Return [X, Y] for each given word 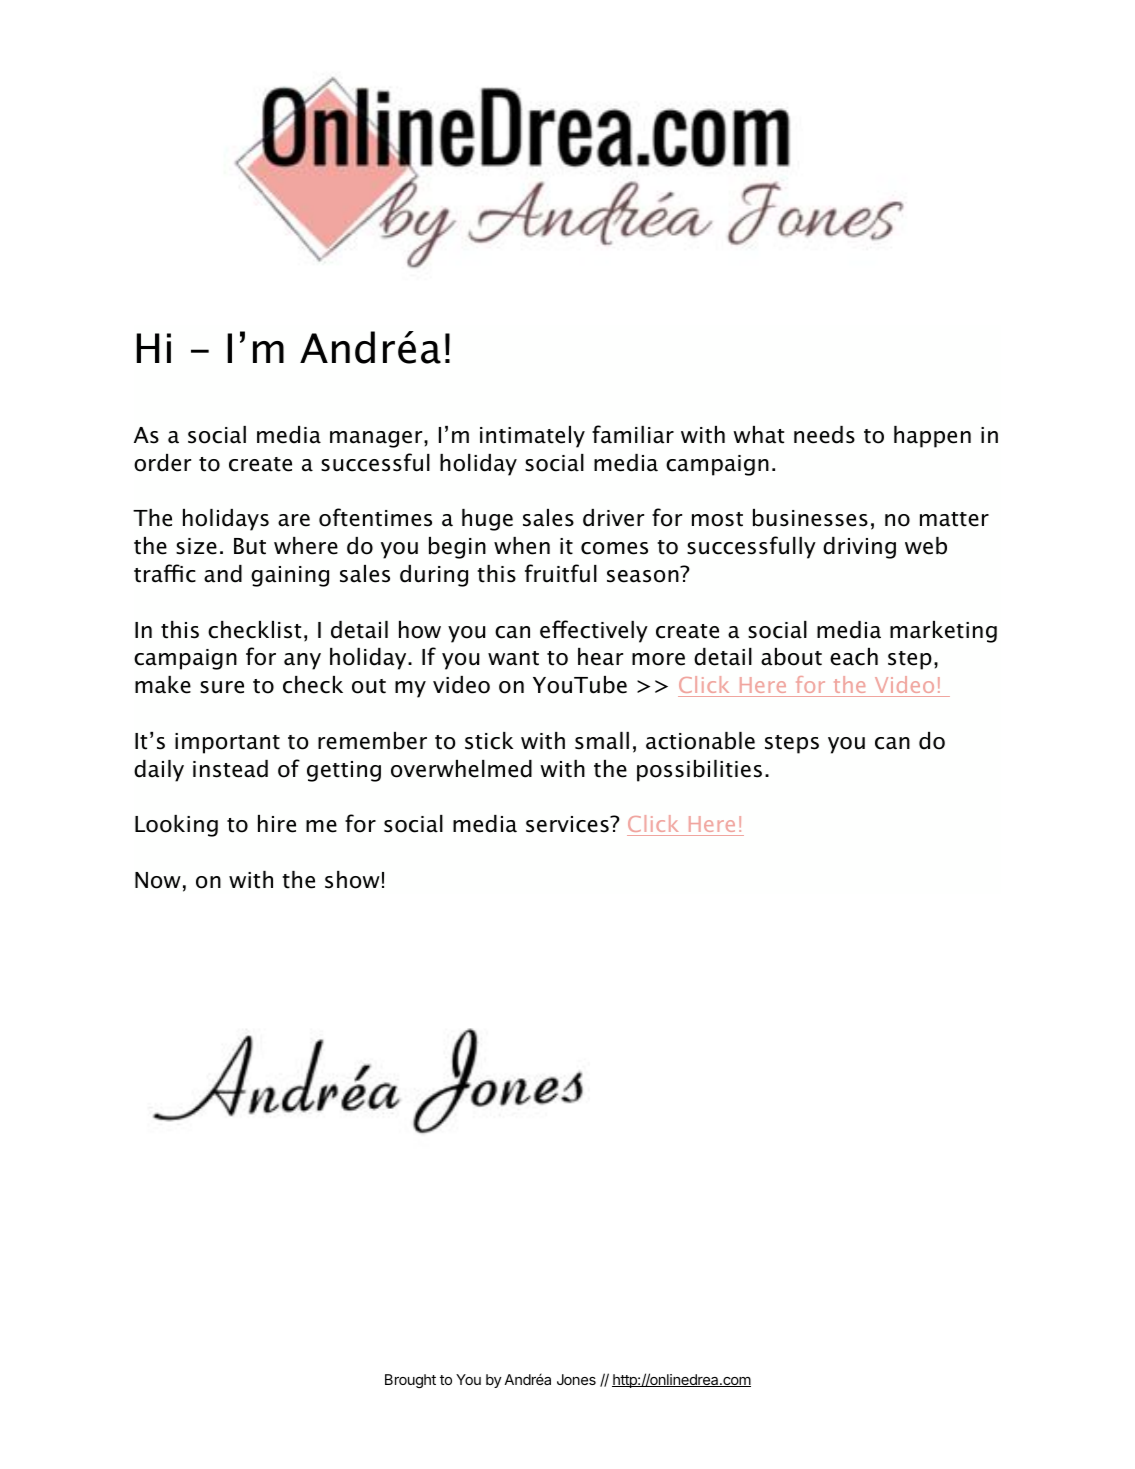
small [602, 741]
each [854, 657]
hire [277, 824]
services [568, 824]
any [302, 661]
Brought [410, 1381]
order [162, 463]
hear [600, 657]
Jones [576, 1379]
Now [158, 880]
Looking [176, 826]
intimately [532, 437]
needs [824, 435]
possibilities [699, 771]
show [352, 880]
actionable [700, 741]
